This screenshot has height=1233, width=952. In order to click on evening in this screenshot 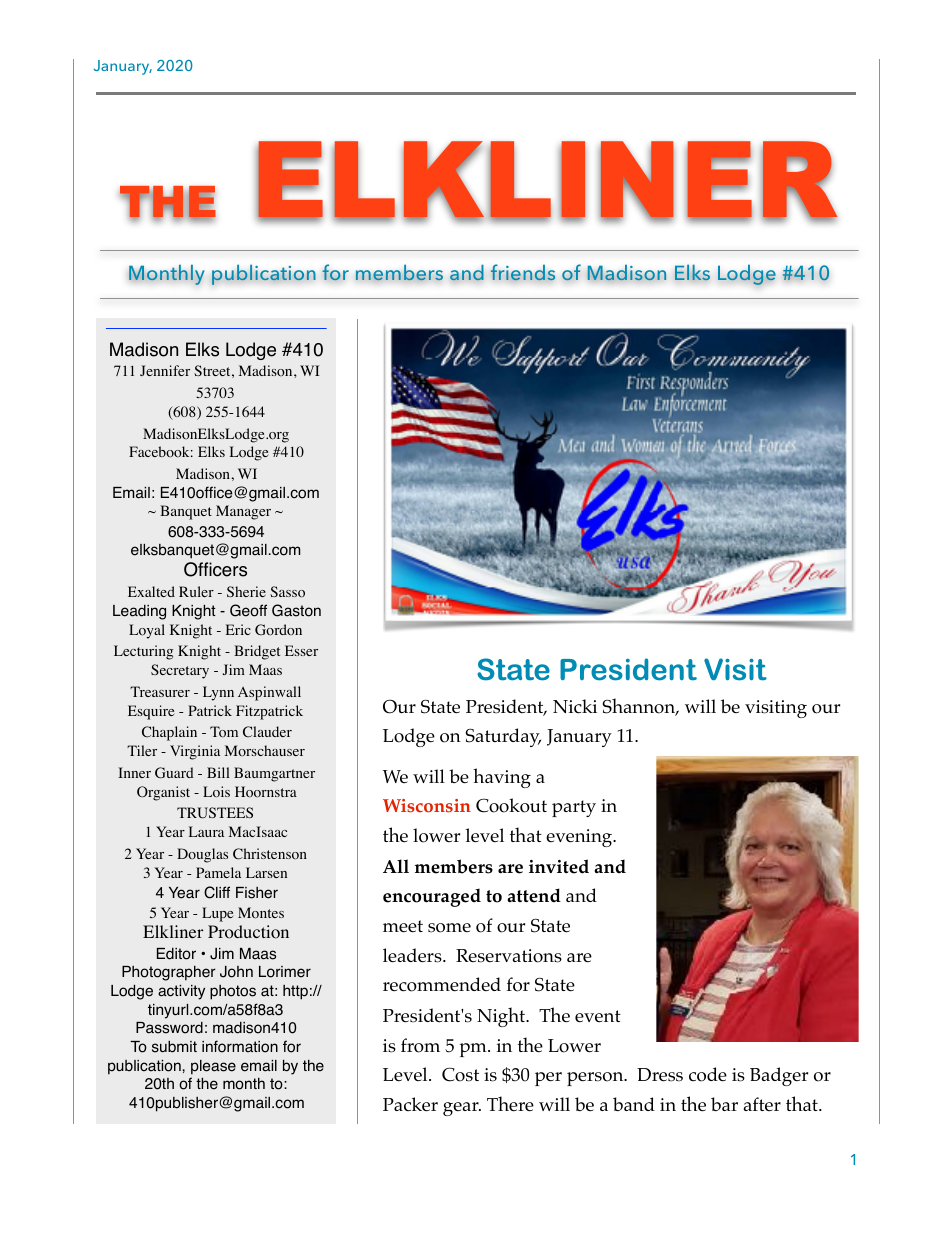, I will do `click(580, 838)`.
